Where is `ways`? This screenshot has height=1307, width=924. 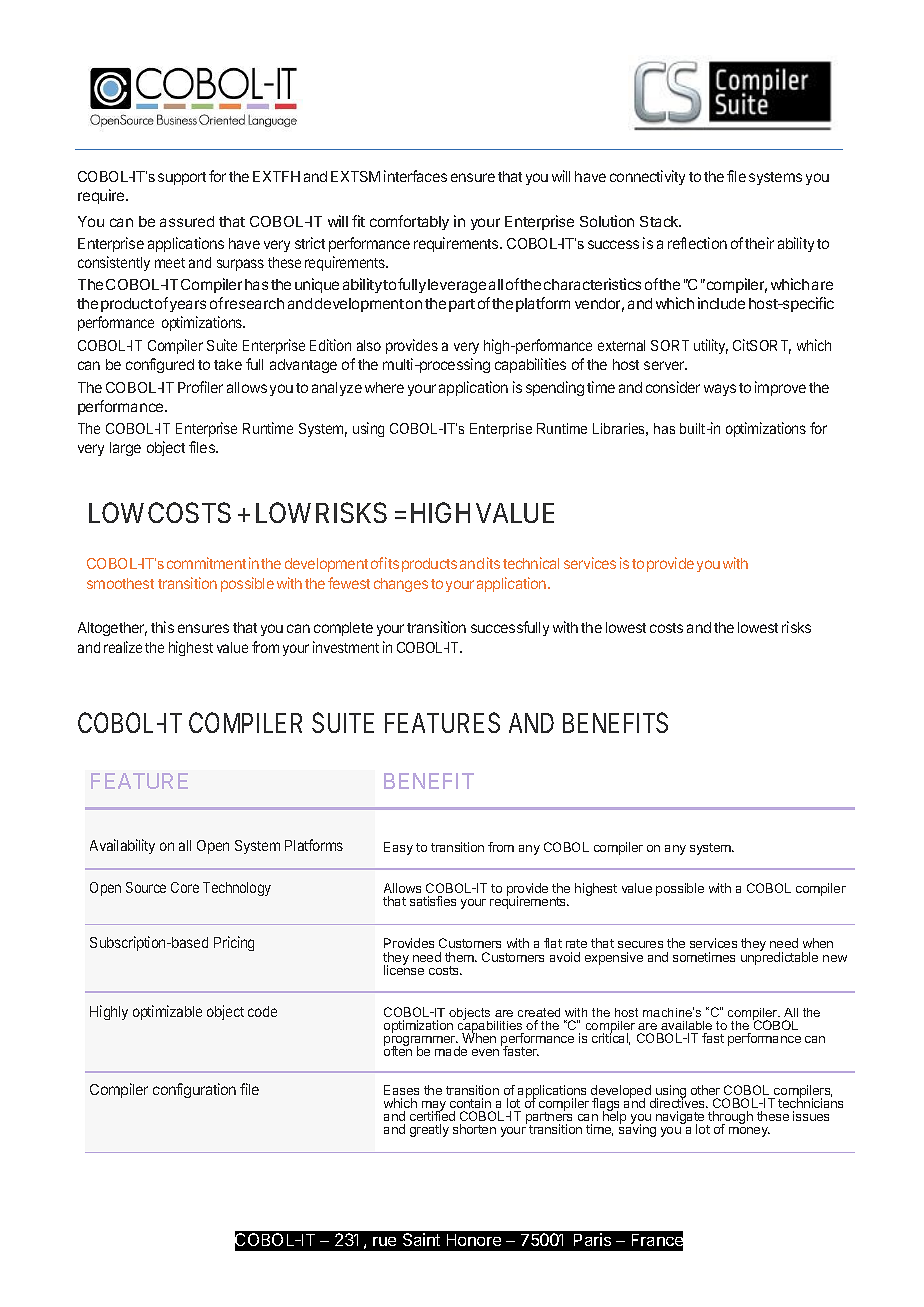
ways is located at coordinates (720, 390).
